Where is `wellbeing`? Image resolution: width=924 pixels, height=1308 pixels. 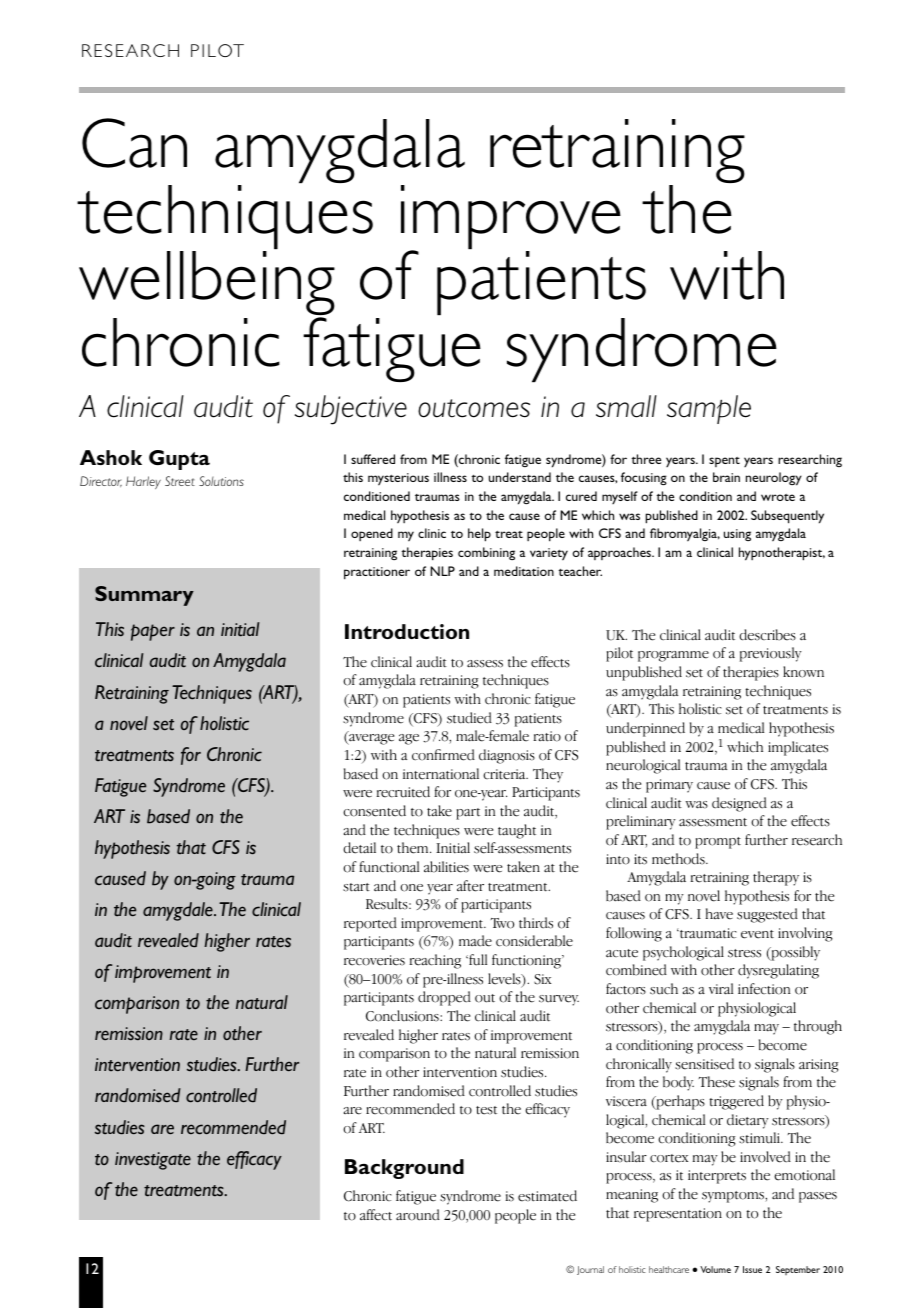
wellbeing is located at coordinates (207, 285).
